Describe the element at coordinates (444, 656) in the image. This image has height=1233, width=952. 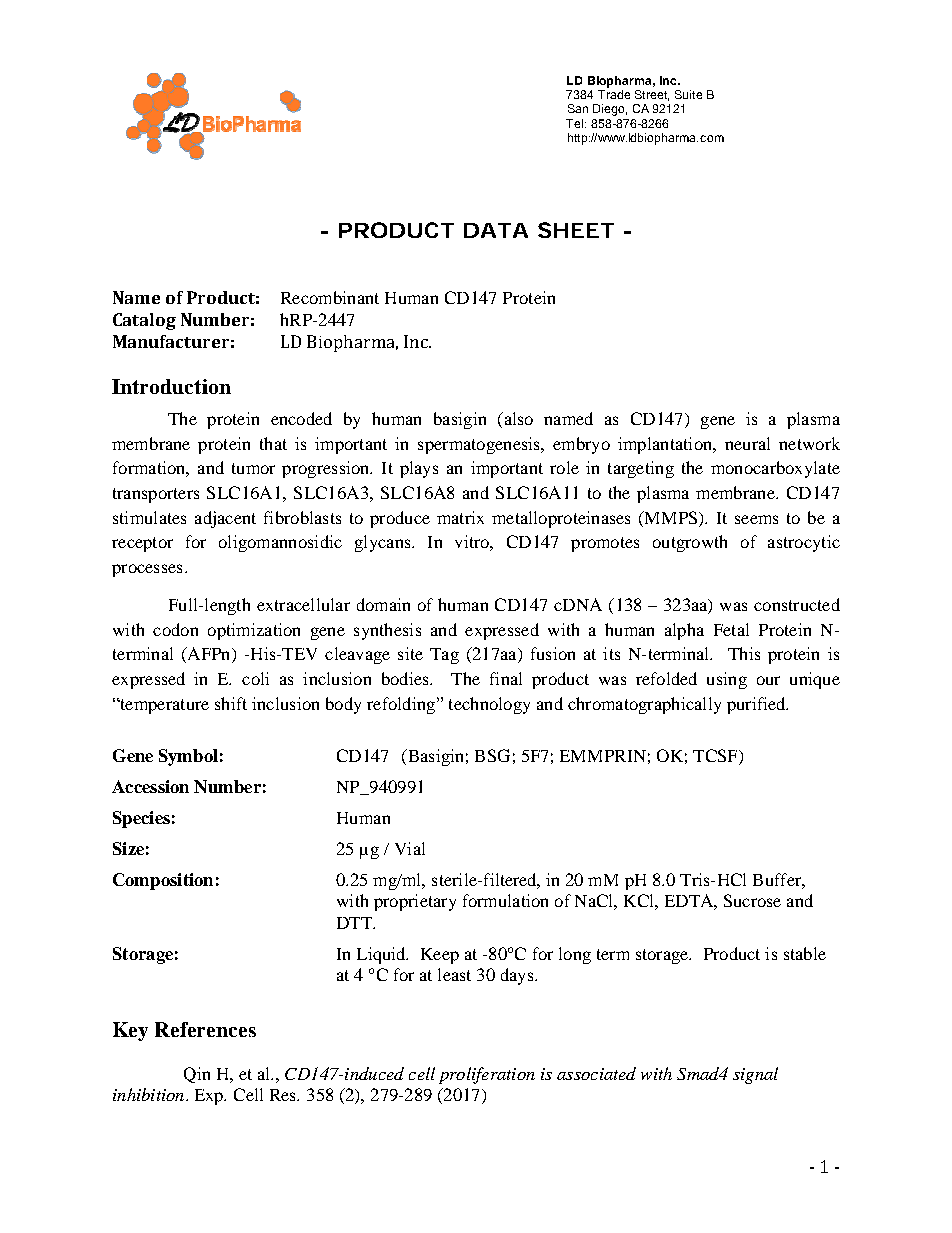
I see `Tag` at that location.
